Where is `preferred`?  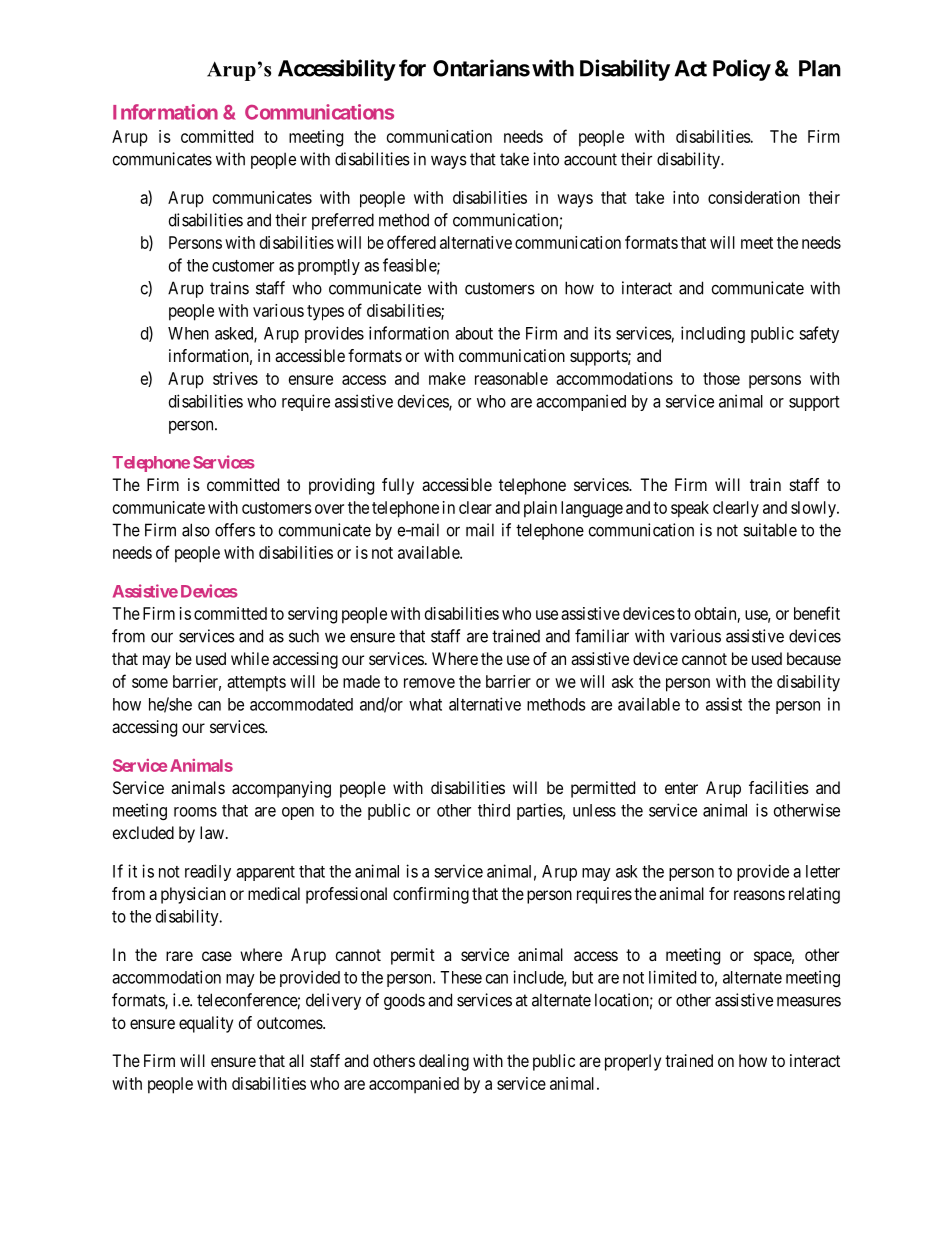
preferred is located at coordinates (343, 221).
